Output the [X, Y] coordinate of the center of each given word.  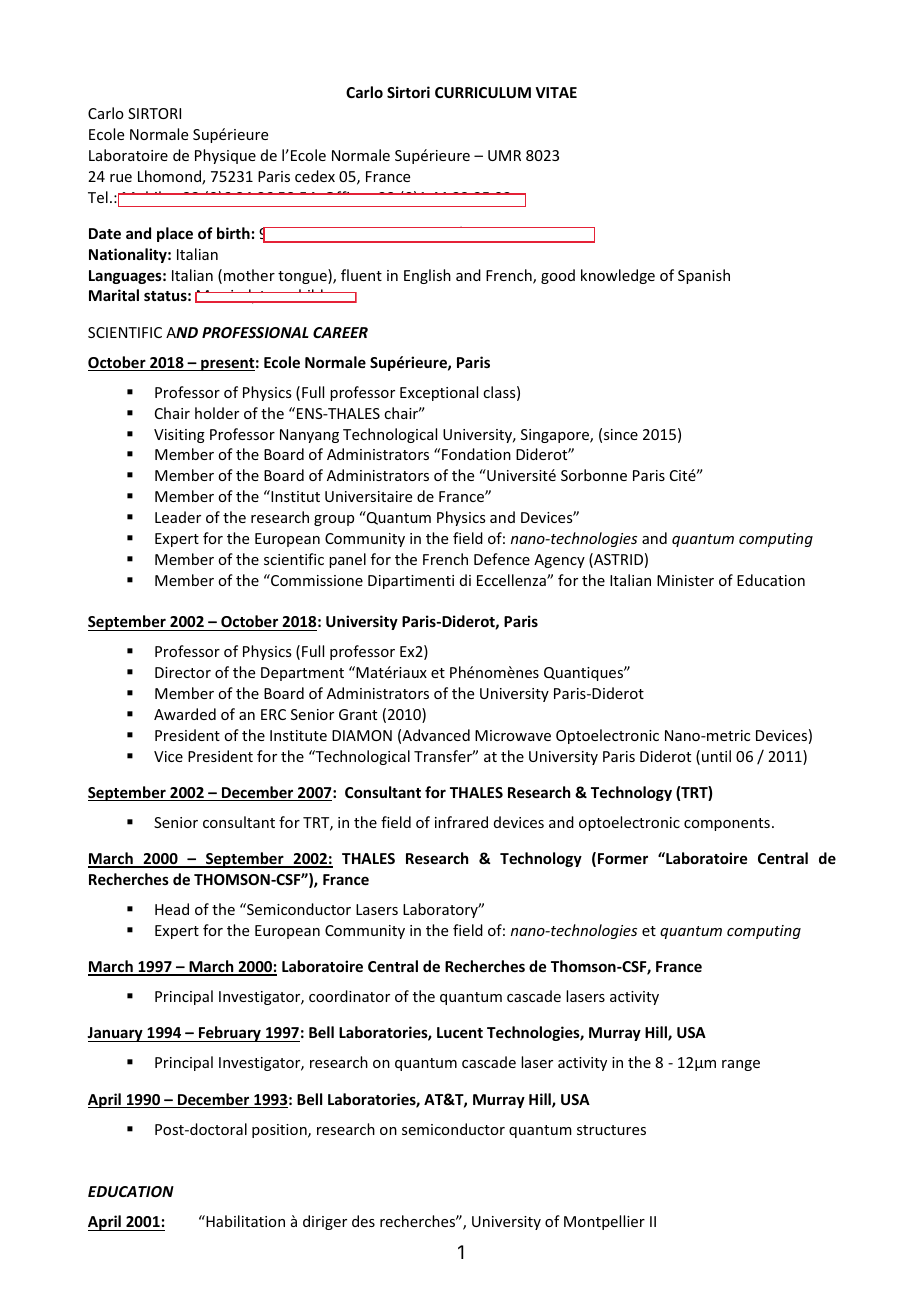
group [334, 520]
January [116, 1034]
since [621, 434]
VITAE [556, 92]
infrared [461, 822]
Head [172, 909]
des [363, 1221]
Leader [178, 517]
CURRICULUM [483, 92]
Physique [225, 156]
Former [623, 858]
